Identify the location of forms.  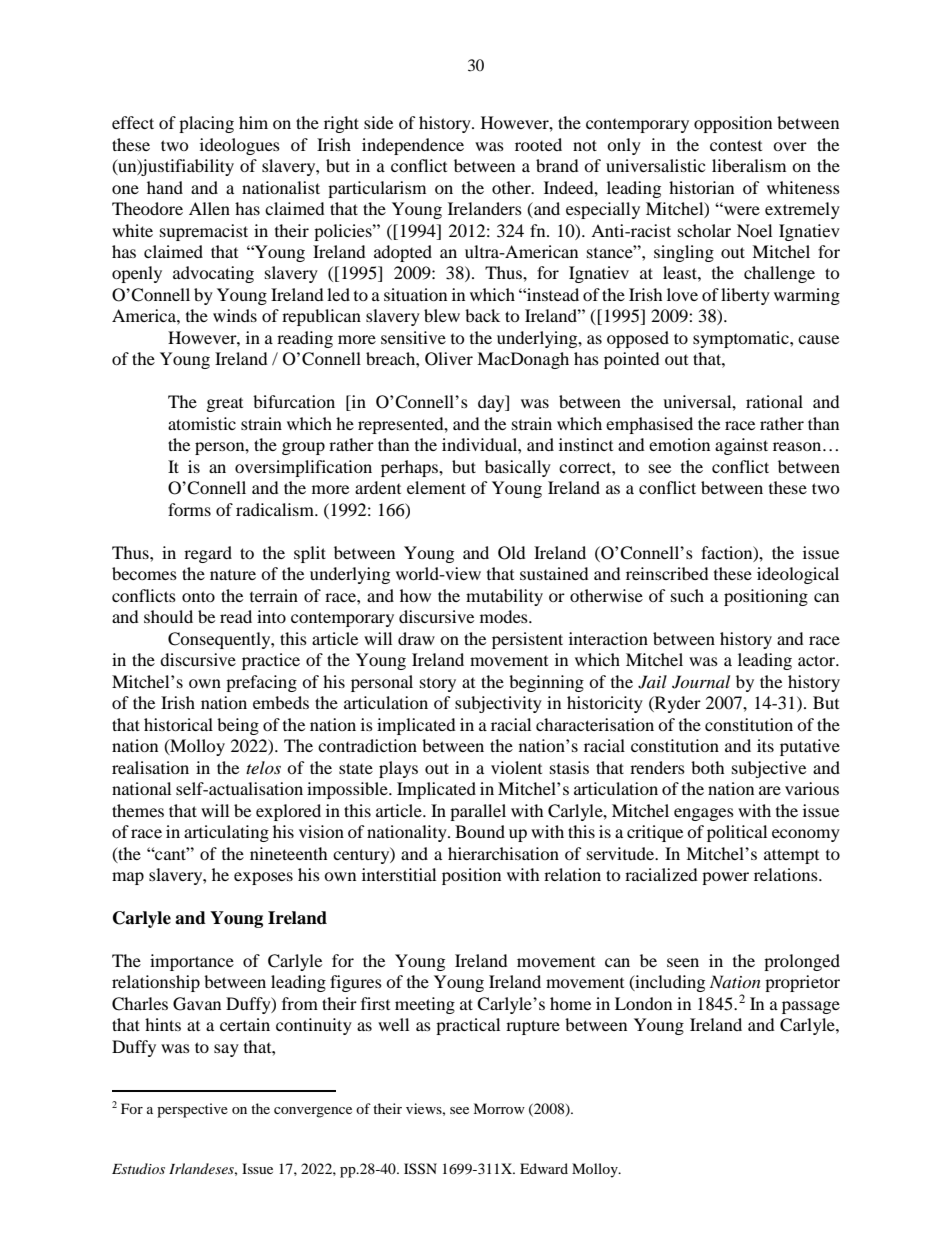
(189, 509).
